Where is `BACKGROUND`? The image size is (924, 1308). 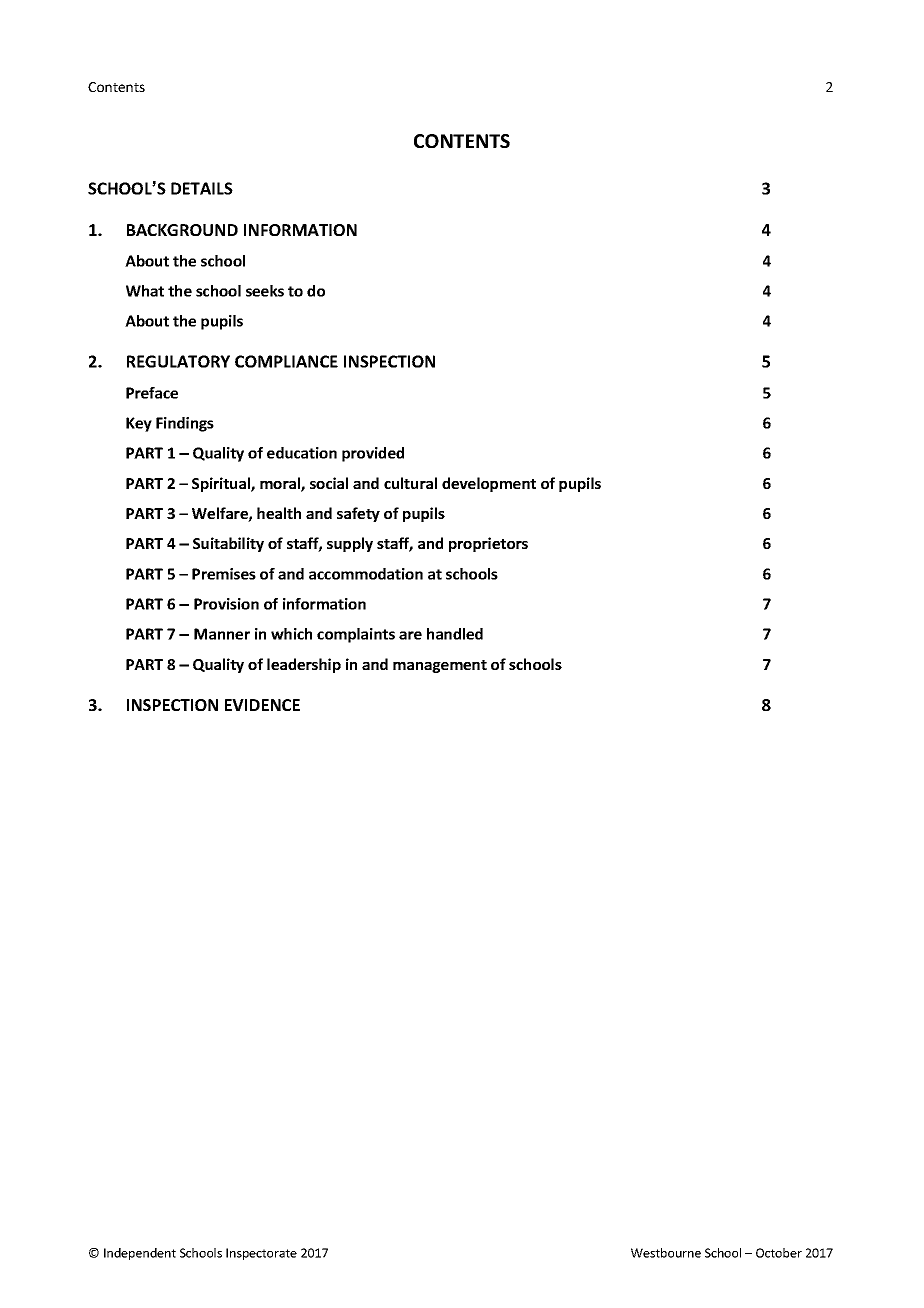 BACKGROUND is located at coordinates (182, 230).
